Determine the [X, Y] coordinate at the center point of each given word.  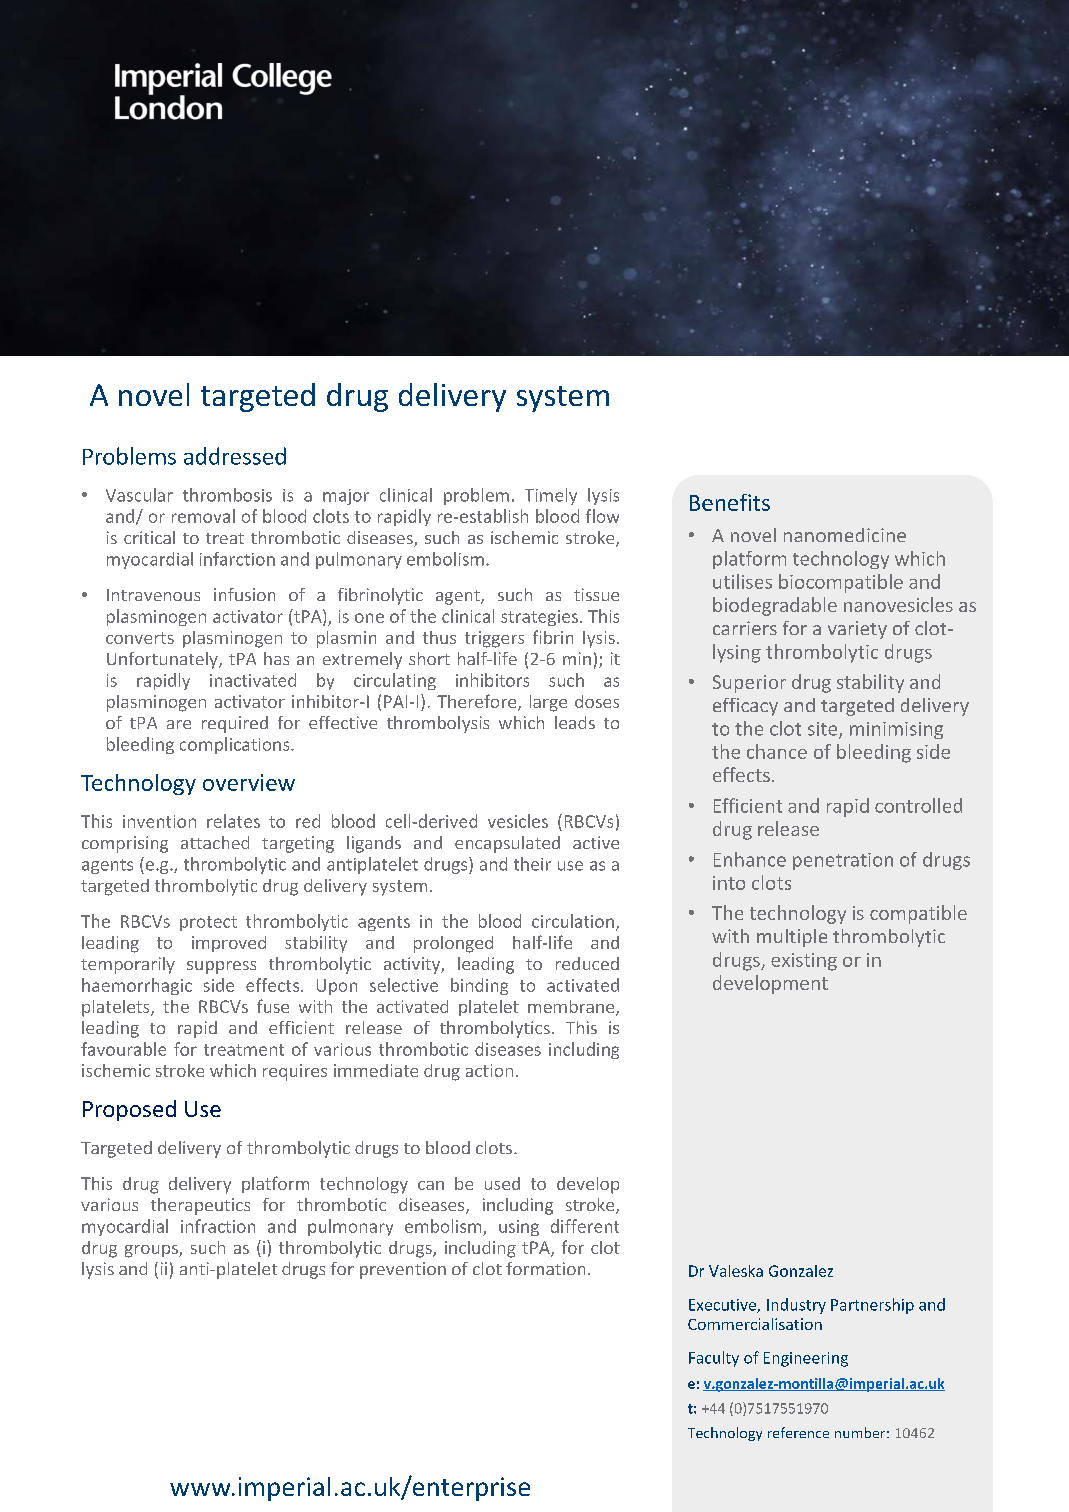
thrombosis [227, 495]
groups [152, 1251]
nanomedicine [845, 535]
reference [798, 1432]
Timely [551, 496]
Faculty [714, 1359]
